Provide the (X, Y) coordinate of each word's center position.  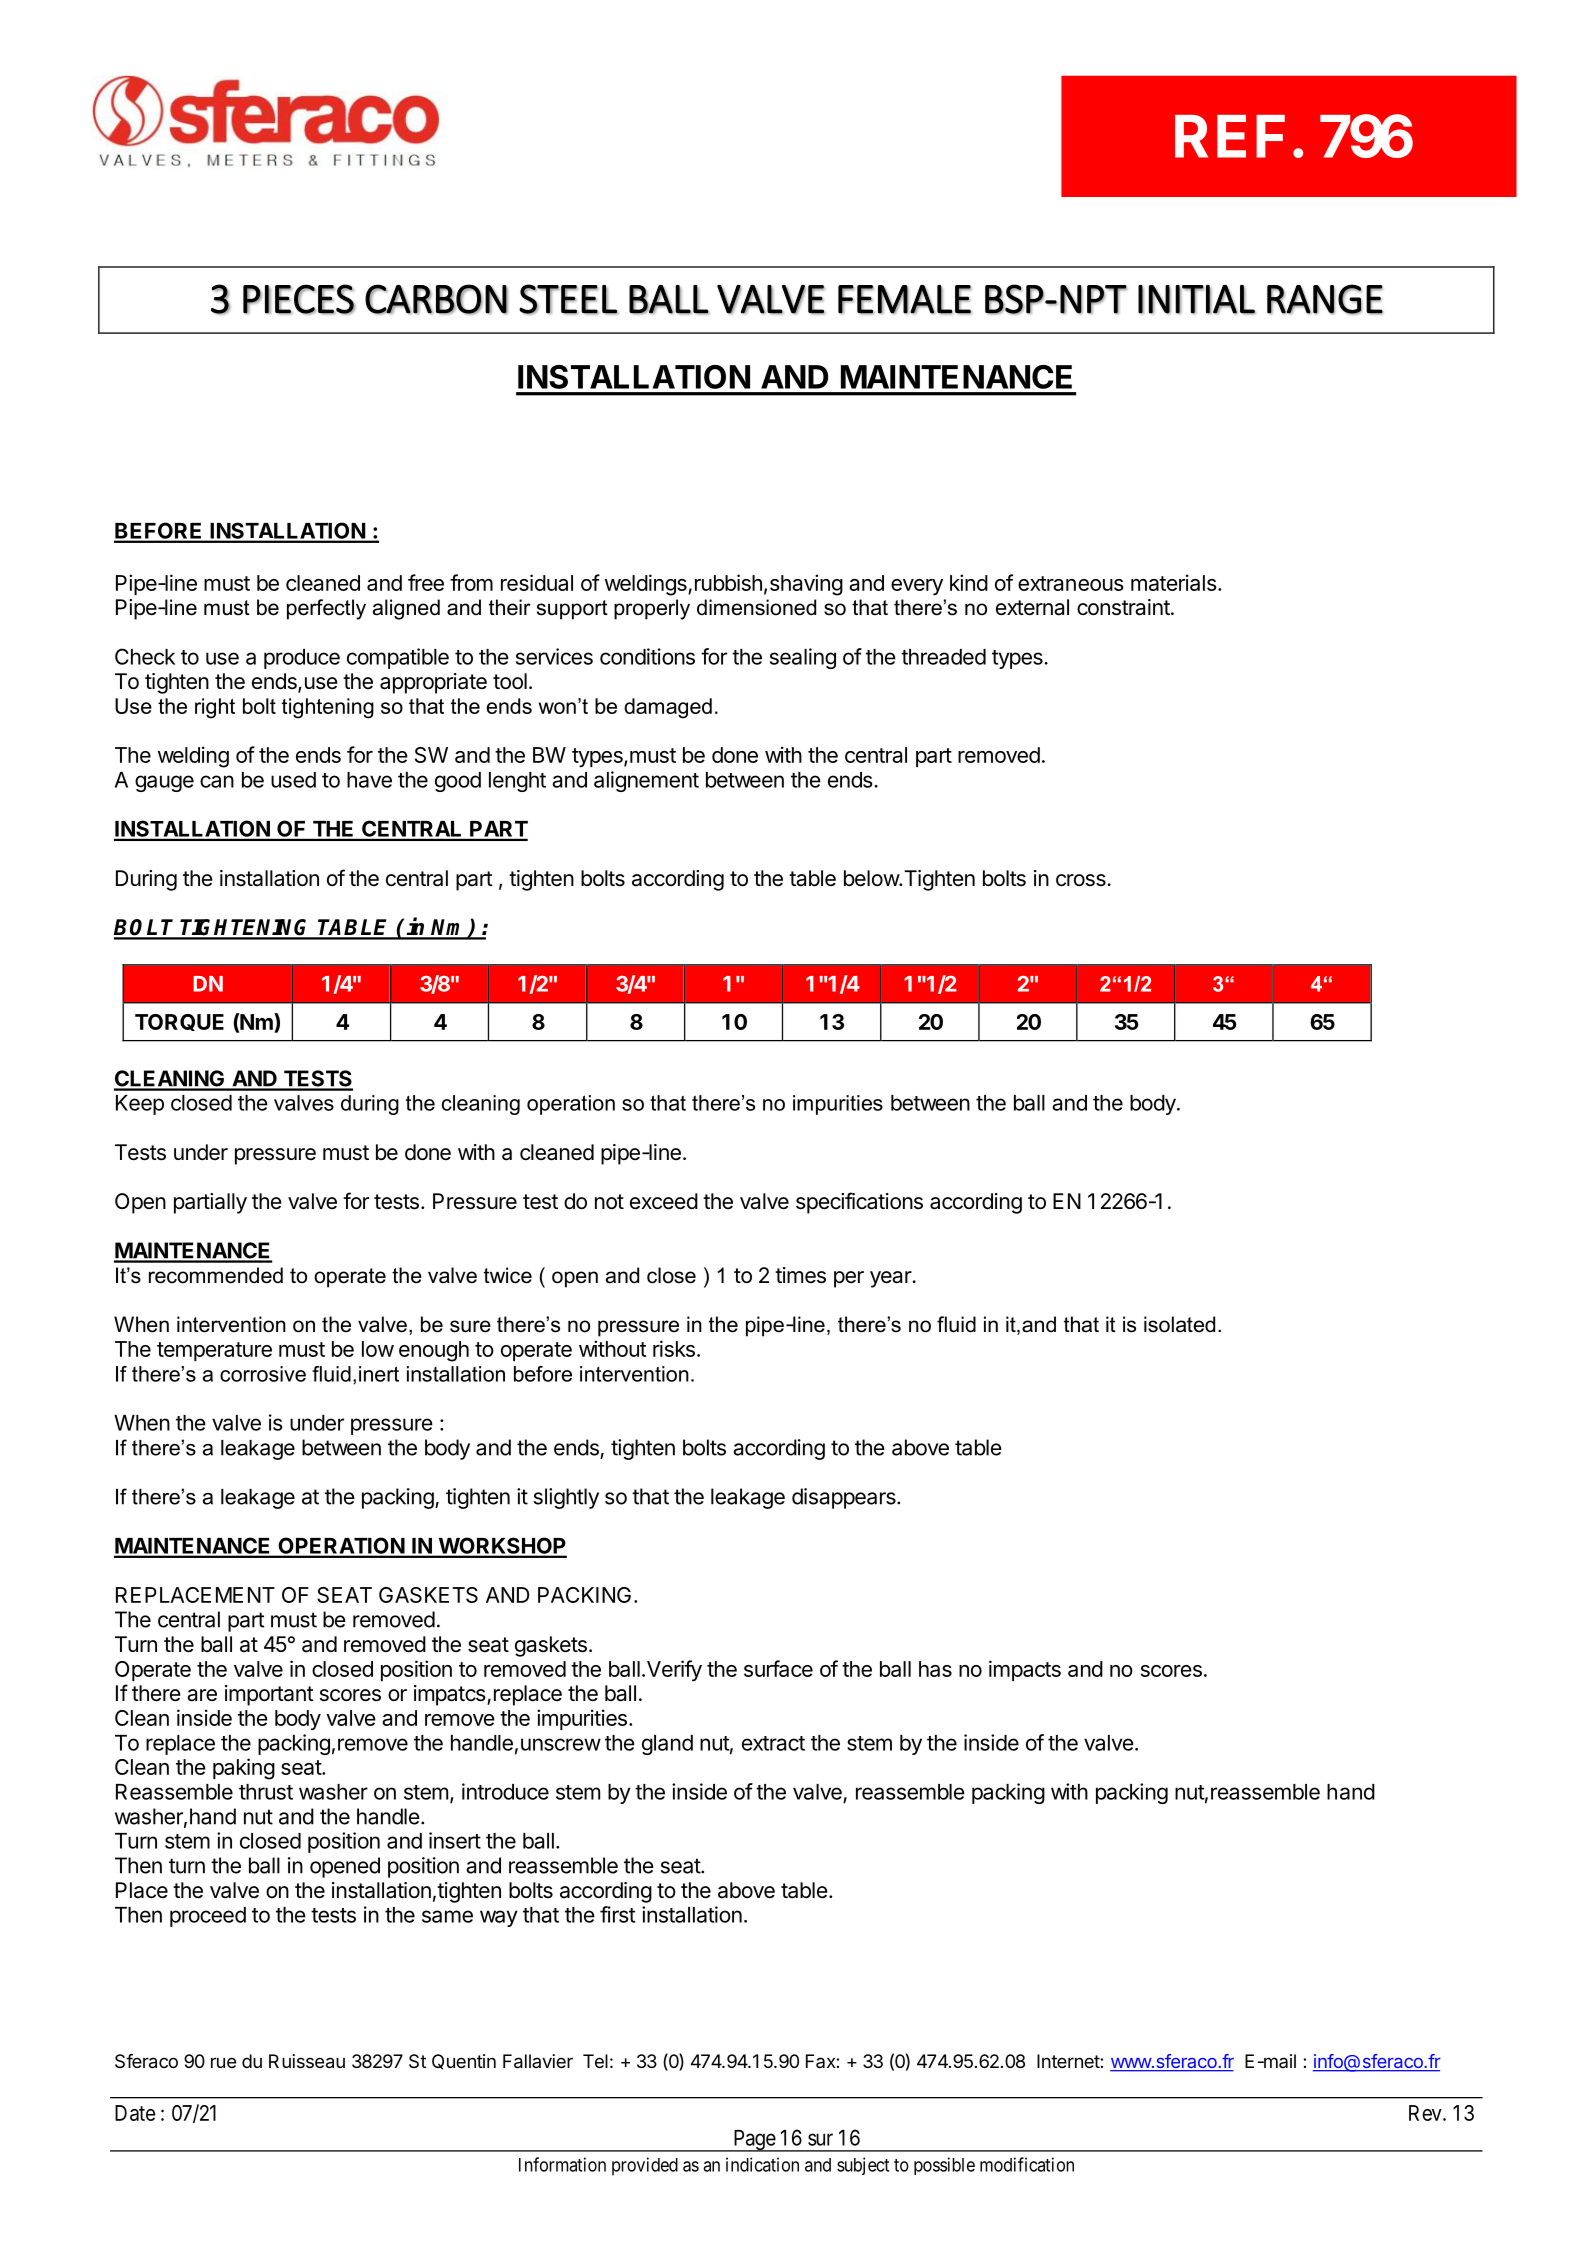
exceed (664, 1201)
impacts (1025, 1670)
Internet (1069, 2061)
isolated (1179, 1324)
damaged (668, 708)
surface (778, 1668)
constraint (1123, 607)
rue (223, 2062)
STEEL (568, 299)
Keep (140, 1105)
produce (302, 659)
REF (1230, 136)
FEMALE (905, 299)
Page (754, 2141)
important (269, 1695)
